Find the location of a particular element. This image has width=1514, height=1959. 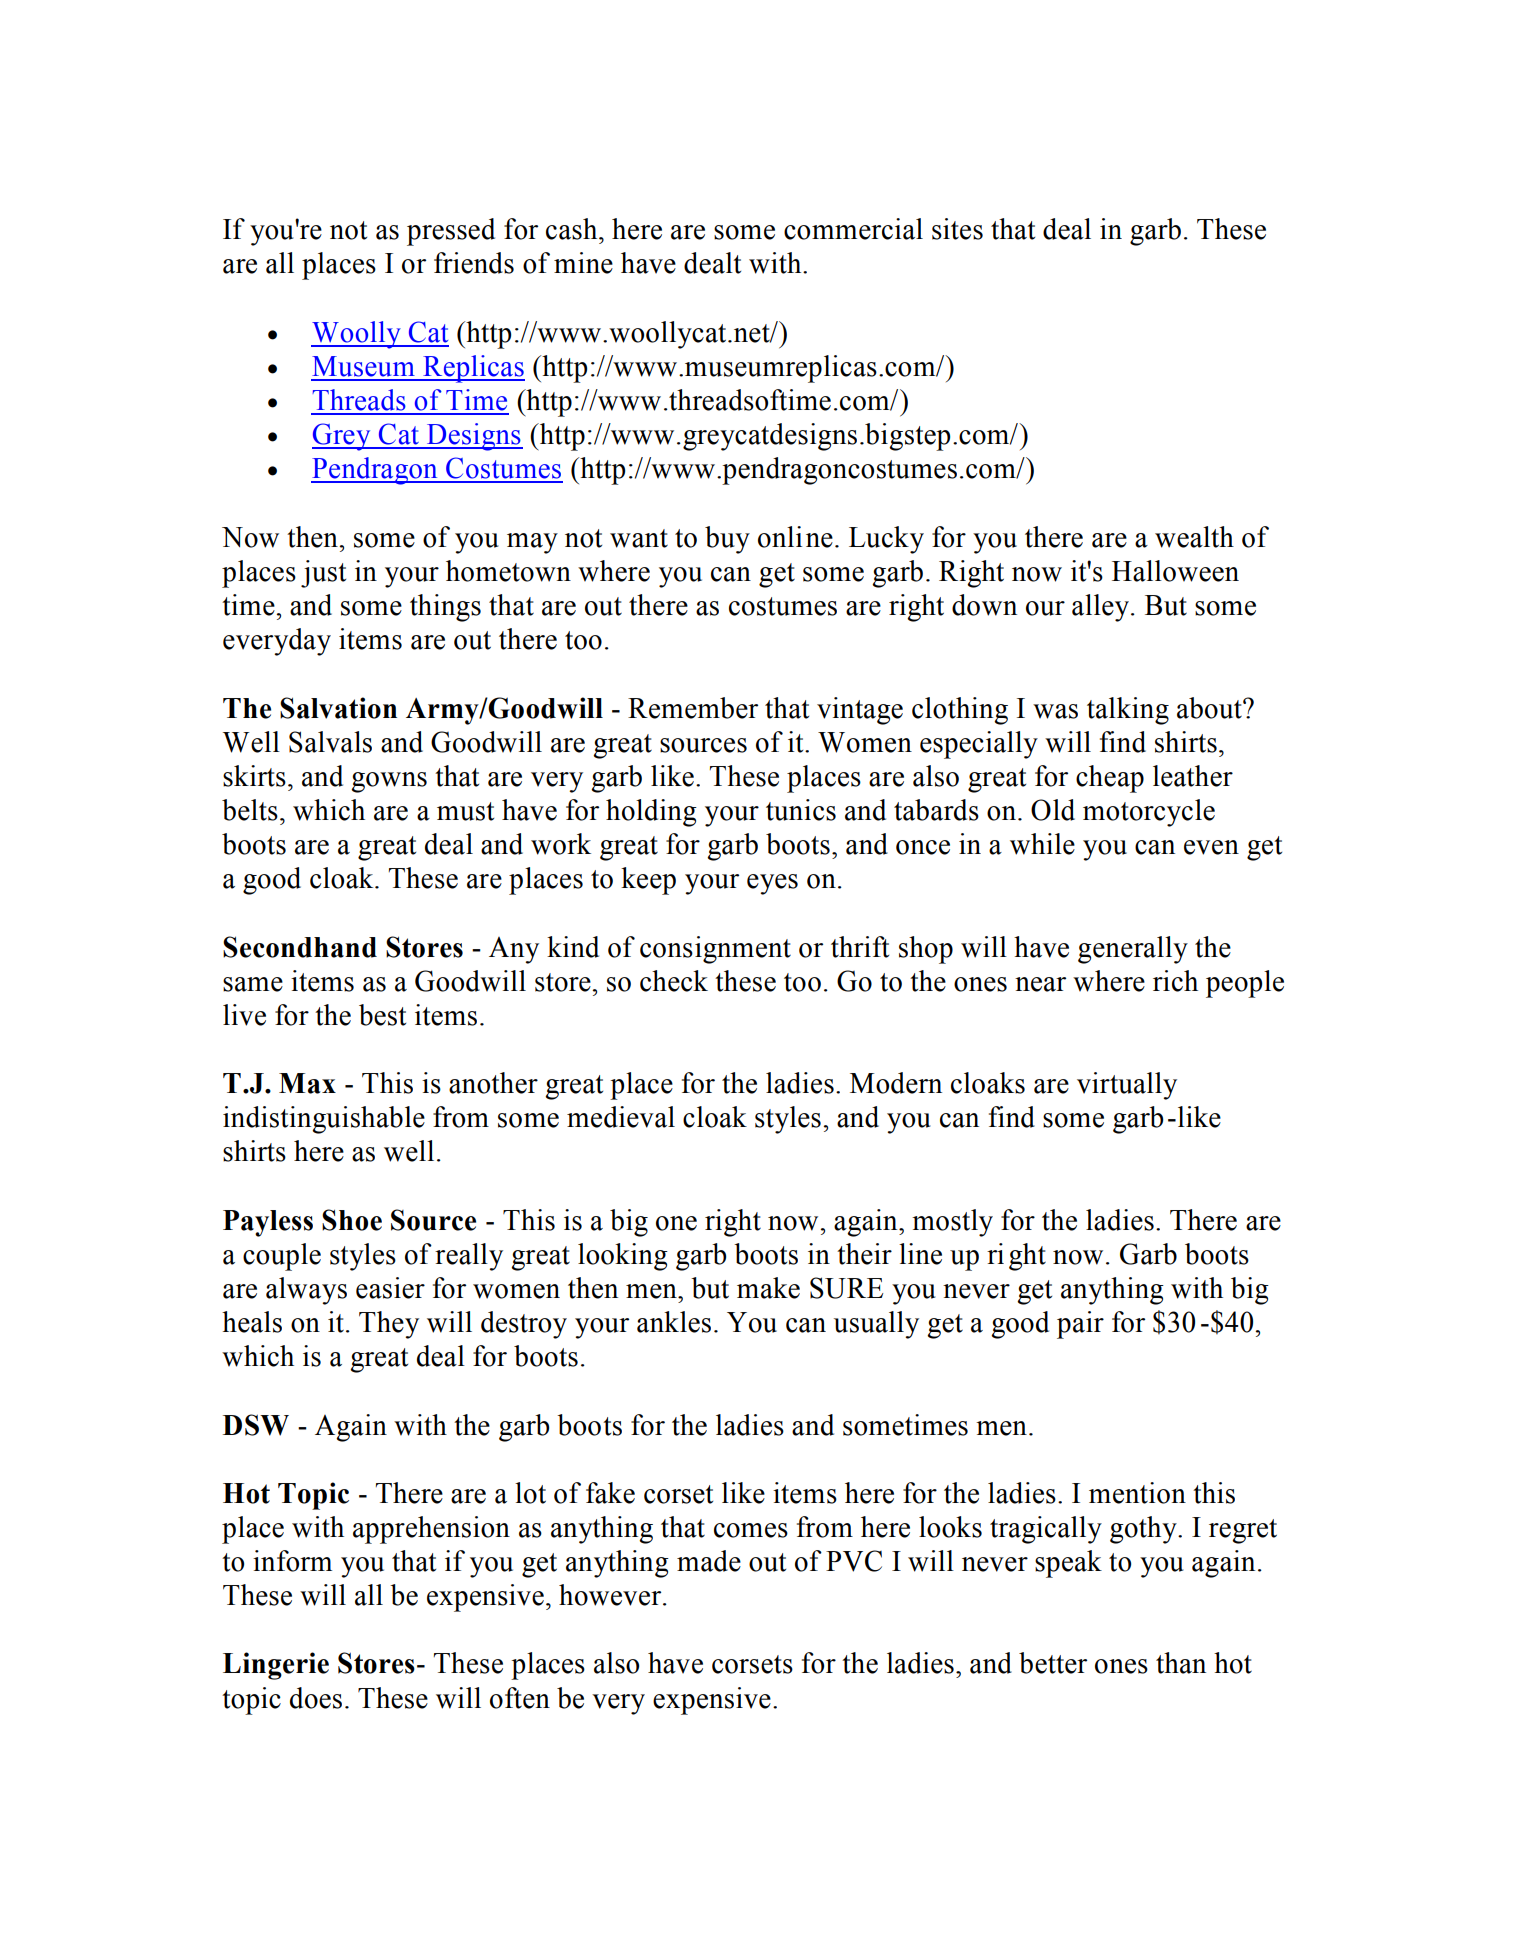

generally is located at coordinates (1133, 950).
